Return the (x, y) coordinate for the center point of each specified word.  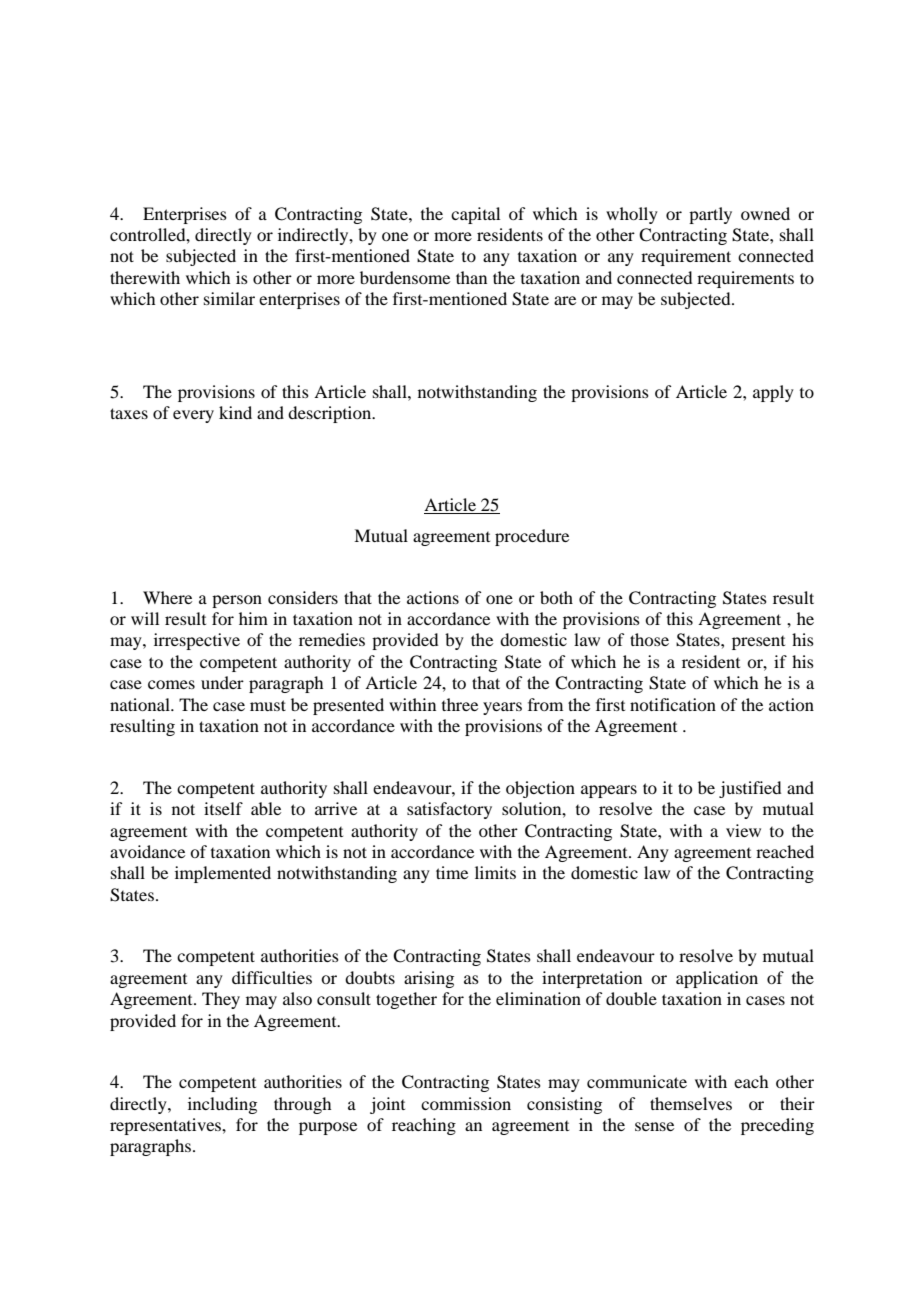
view (743, 830)
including (222, 1105)
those (649, 639)
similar (229, 298)
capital (475, 215)
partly (710, 215)
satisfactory (449, 810)
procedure (532, 537)
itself (223, 808)
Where (167, 597)
